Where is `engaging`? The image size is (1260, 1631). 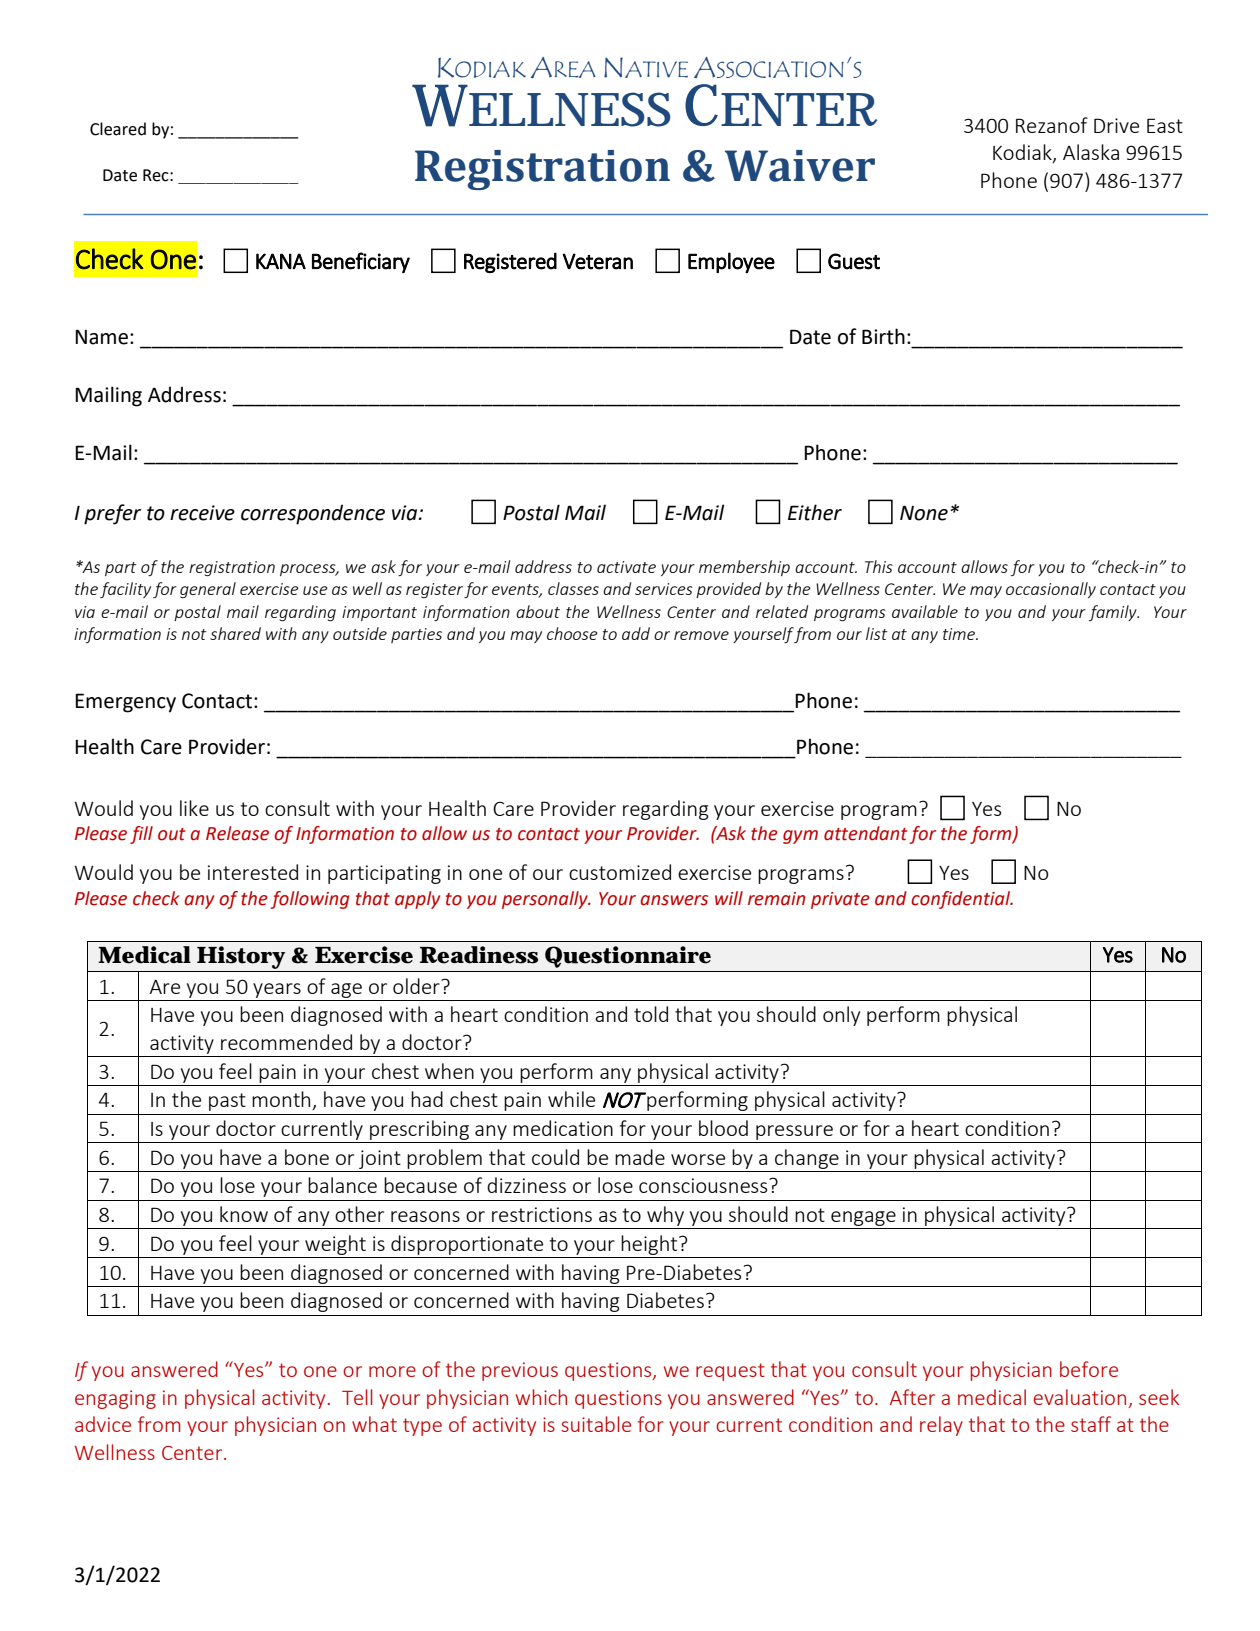
engaging is located at coordinates (115, 1399).
